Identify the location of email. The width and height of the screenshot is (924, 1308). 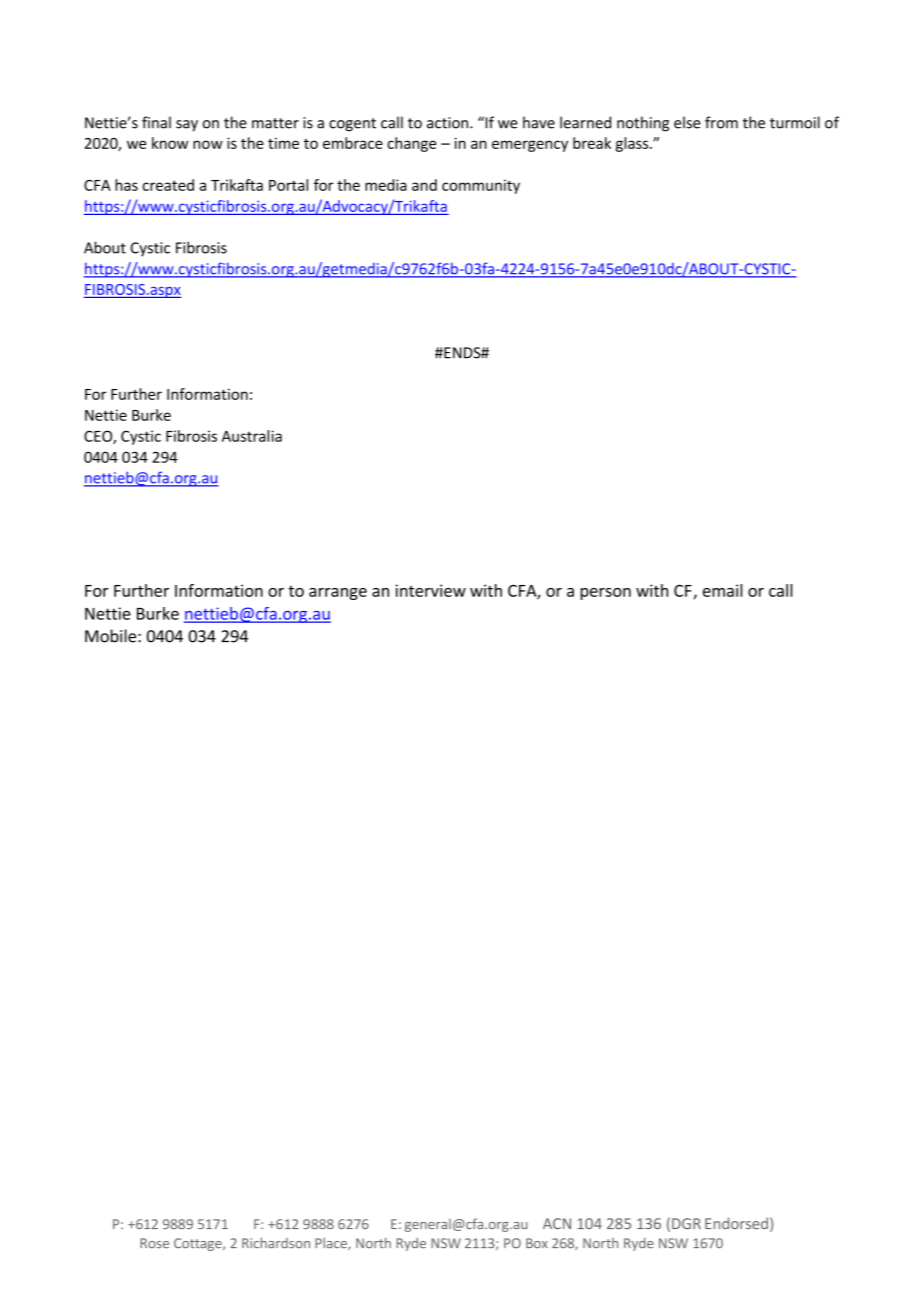
(722, 590).
